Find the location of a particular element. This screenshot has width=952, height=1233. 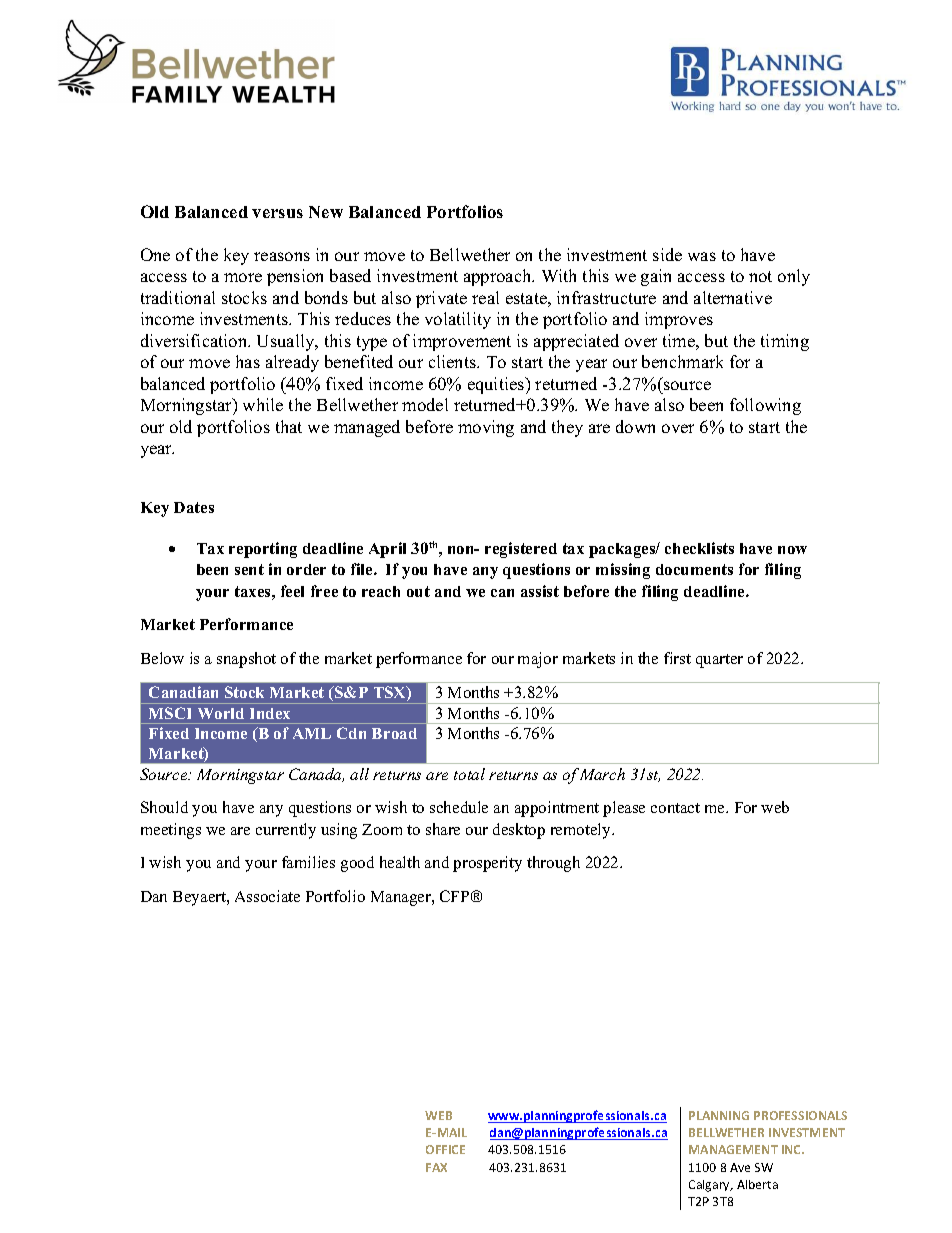

approach is located at coordinates (499, 277).
